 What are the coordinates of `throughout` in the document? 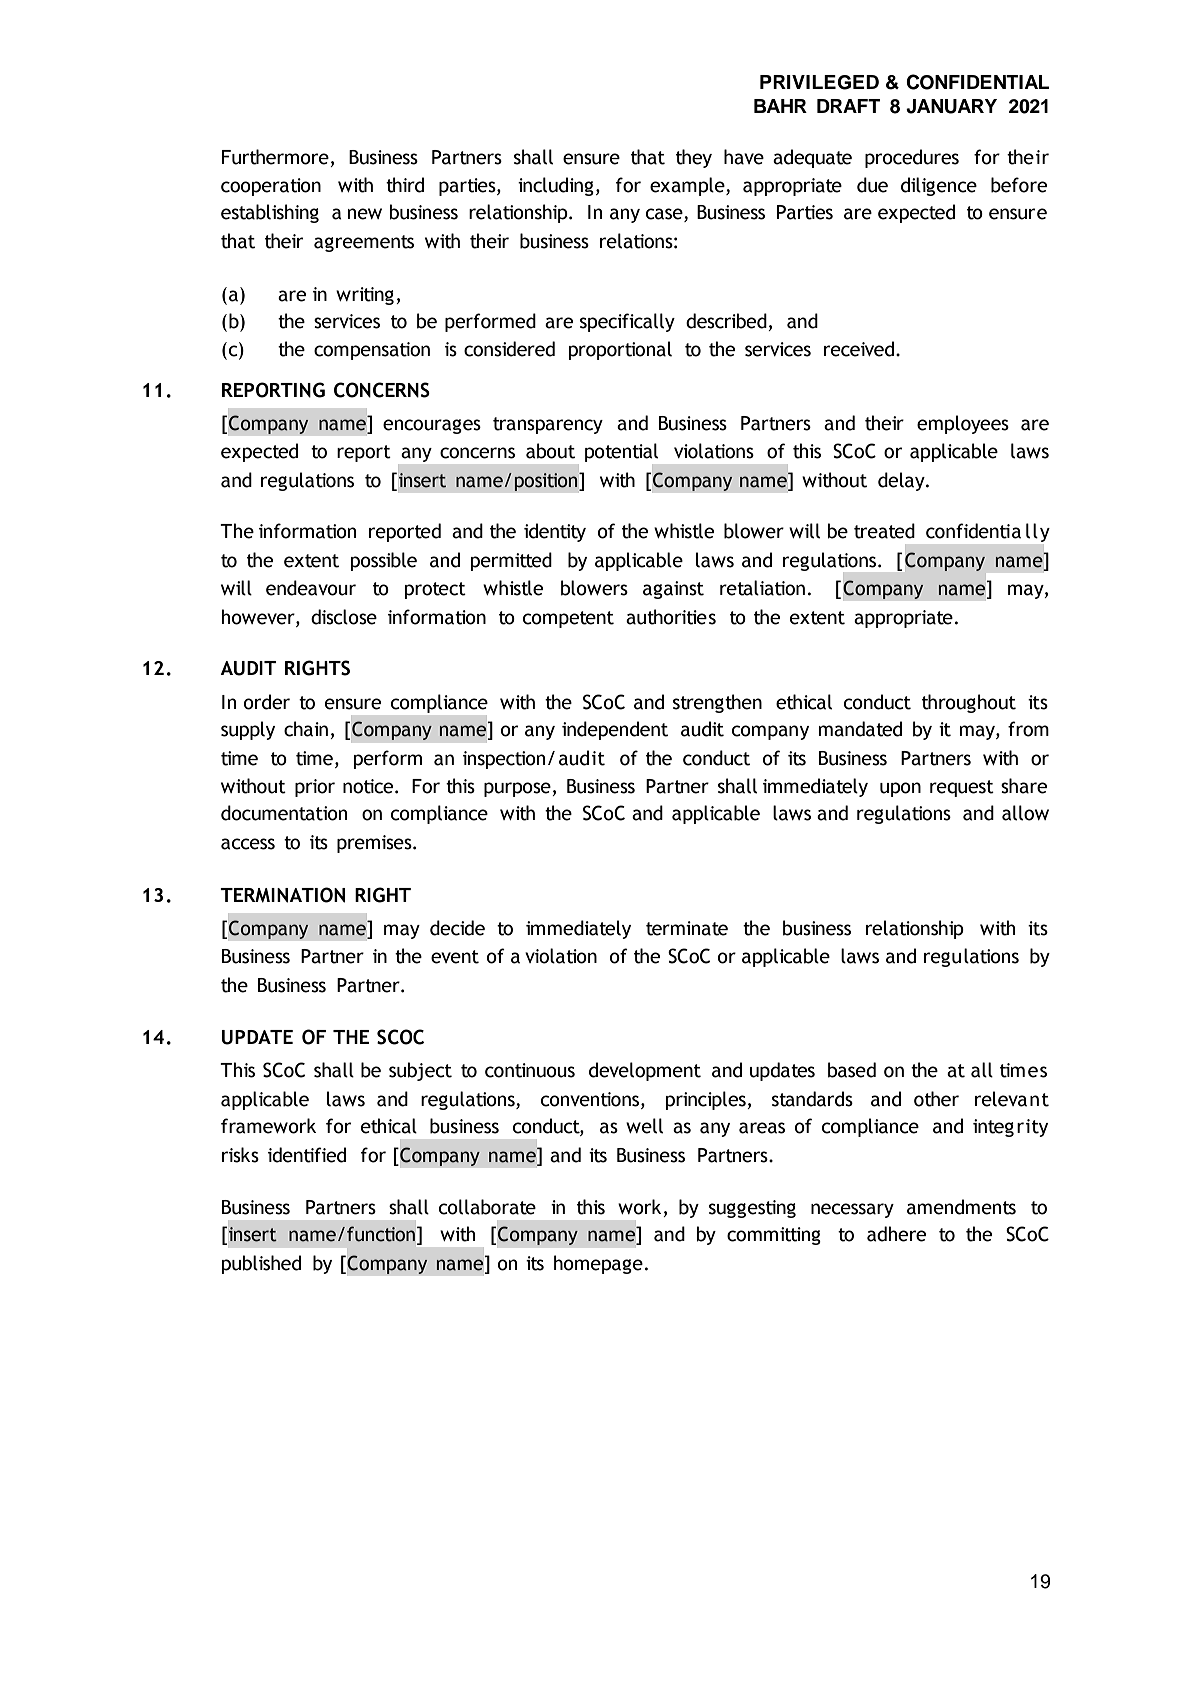 It's located at (969, 703).
